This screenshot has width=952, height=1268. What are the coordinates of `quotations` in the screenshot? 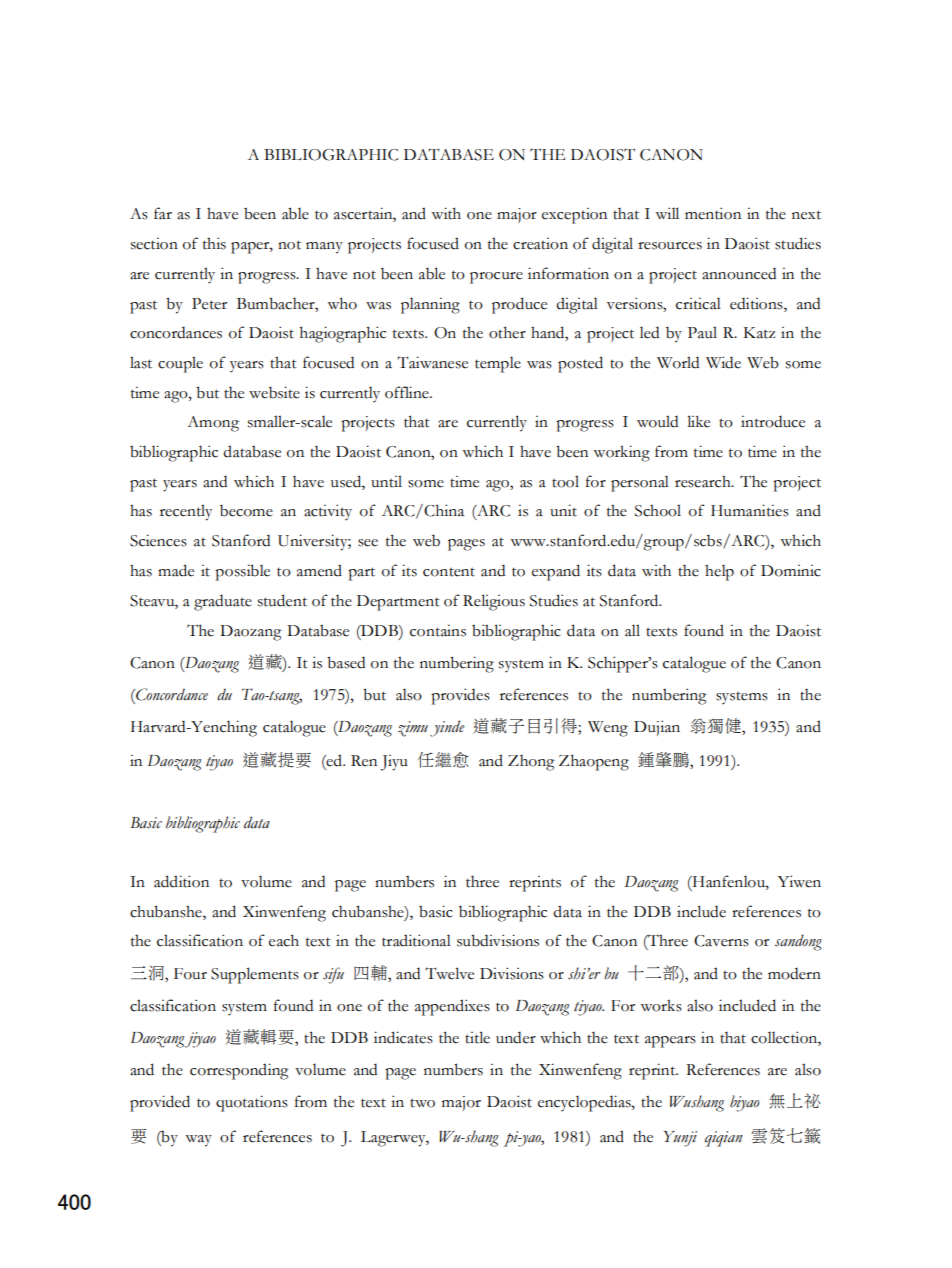 It's located at (252, 1103).
